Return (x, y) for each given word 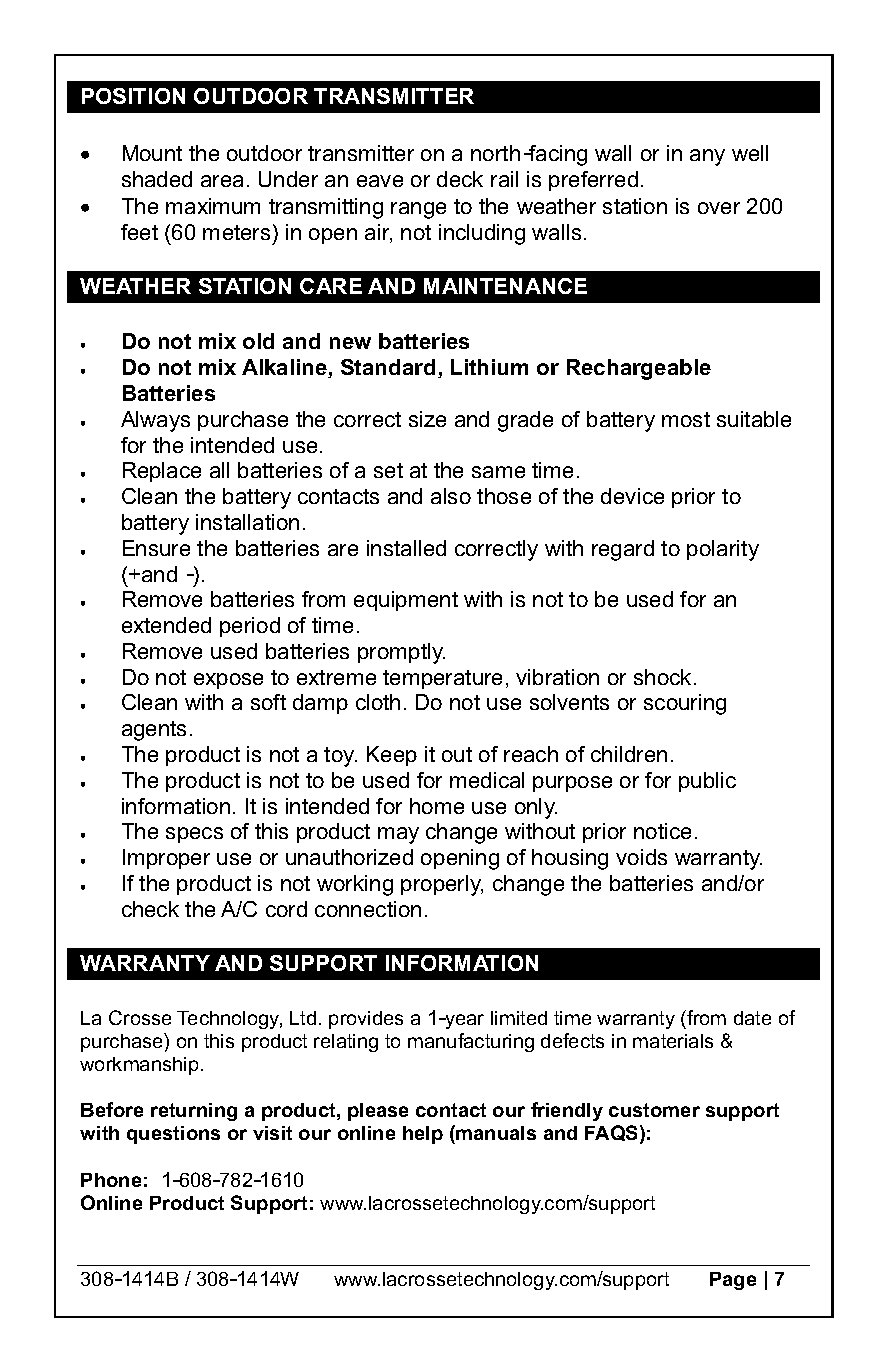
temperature (442, 679)
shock (662, 677)
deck (460, 179)
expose (228, 681)
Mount (152, 153)
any (707, 157)
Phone (111, 1180)
